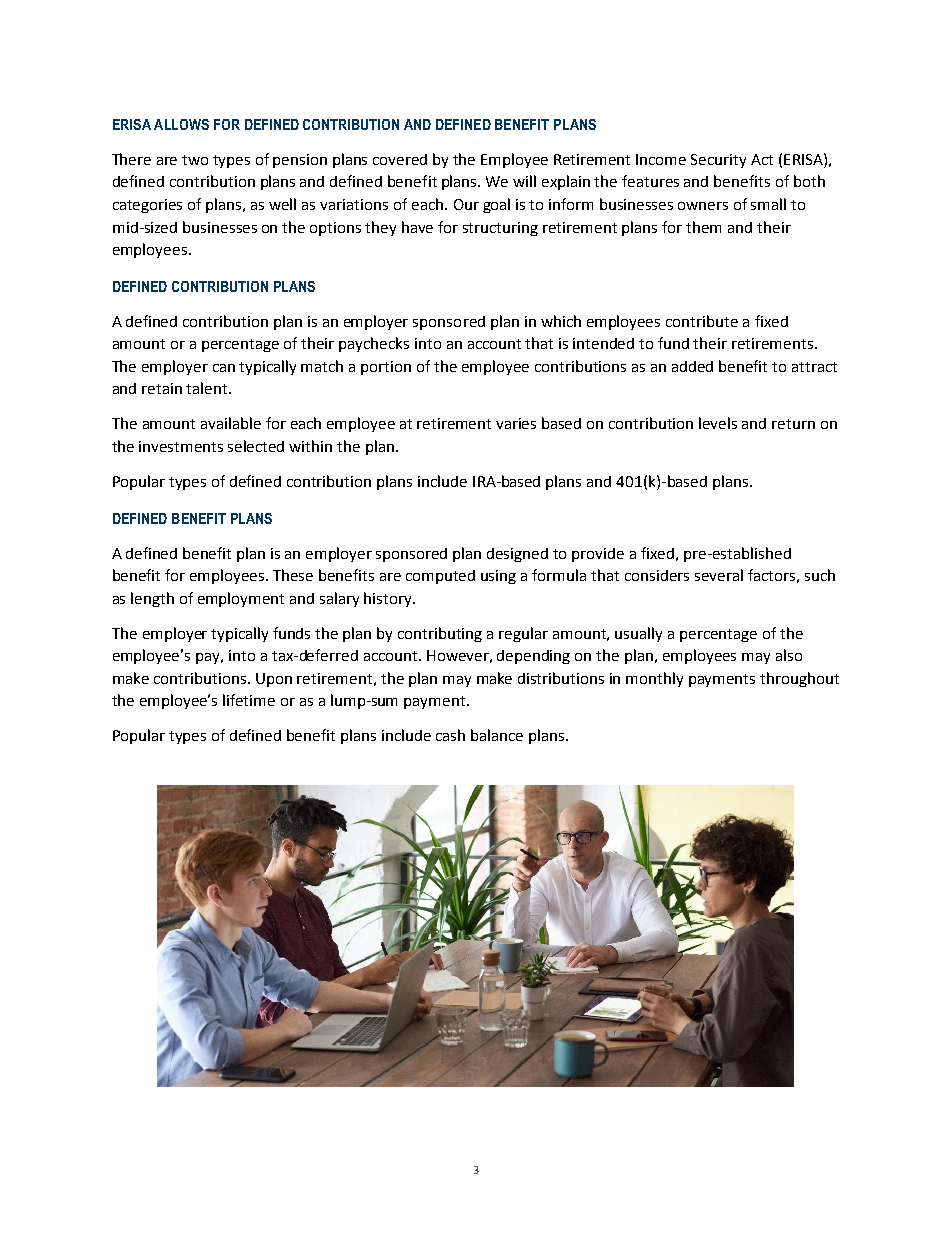 The width and height of the page is (952, 1233). What do you see at coordinates (719, 575) in the page?
I see `several` at bounding box center [719, 575].
